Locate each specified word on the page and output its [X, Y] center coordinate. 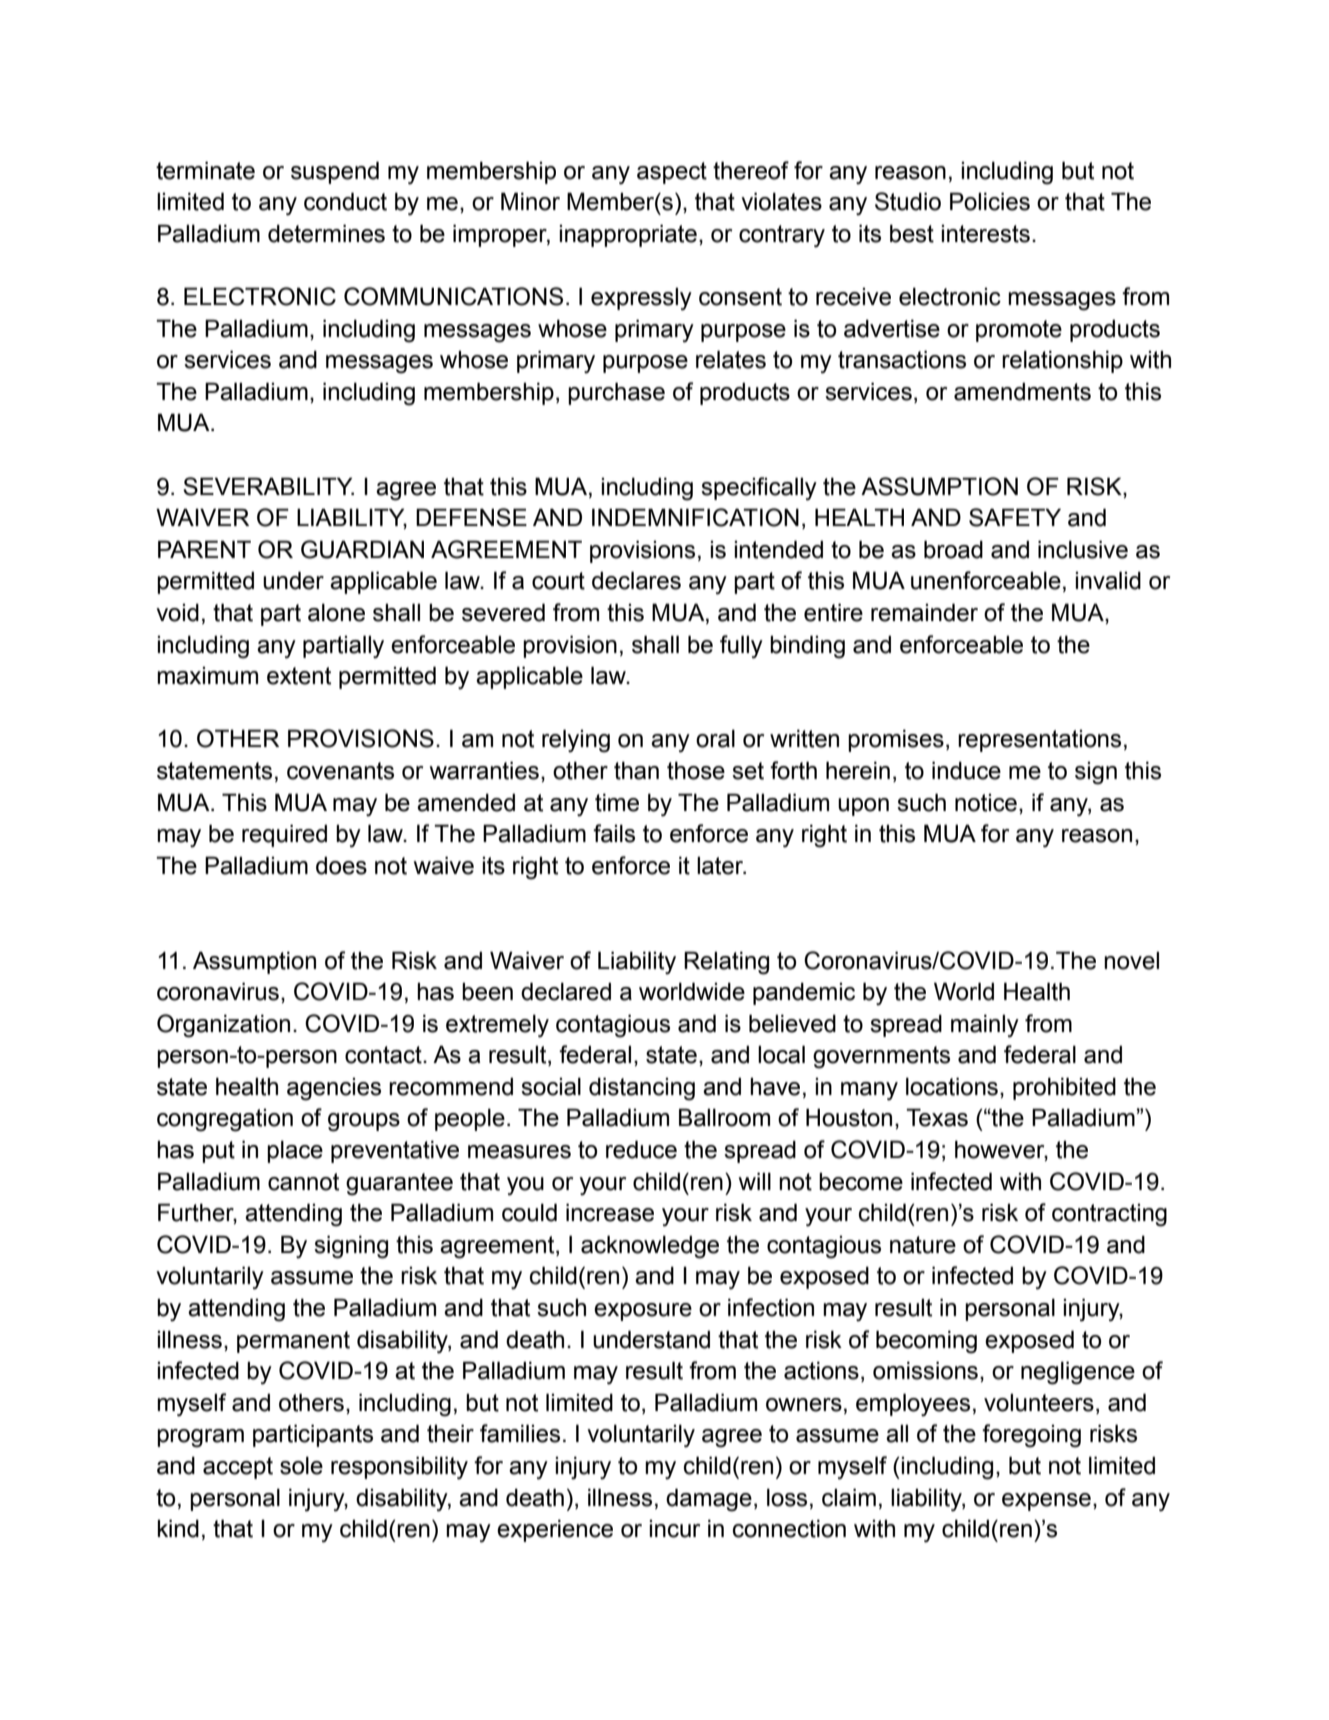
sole [301, 1465]
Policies [990, 201]
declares [636, 580]
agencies [334, 1089]
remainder [924, 612]
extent [299, 676]
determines [326, 233]
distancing [642, 1089]
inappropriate [628, 235]
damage [709, 1500]
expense [1046, 1502]
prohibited [1064, 1088]
